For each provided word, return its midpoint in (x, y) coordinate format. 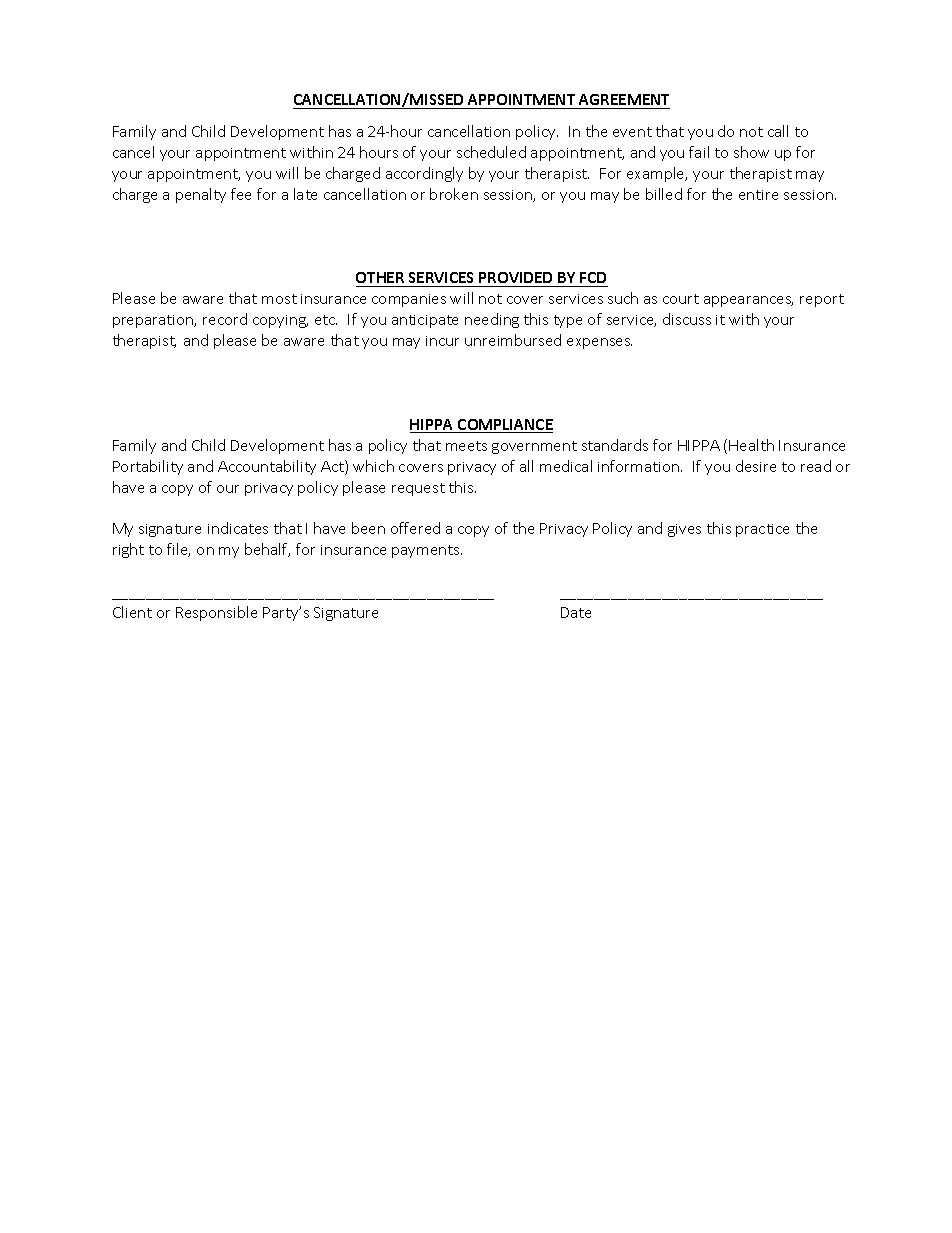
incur (442, 341)
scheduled (491, 152)
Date (576, 612)
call (778, 131)
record (225, 319)
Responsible (216, 613)
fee (241, 194)
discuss (687, 319)
